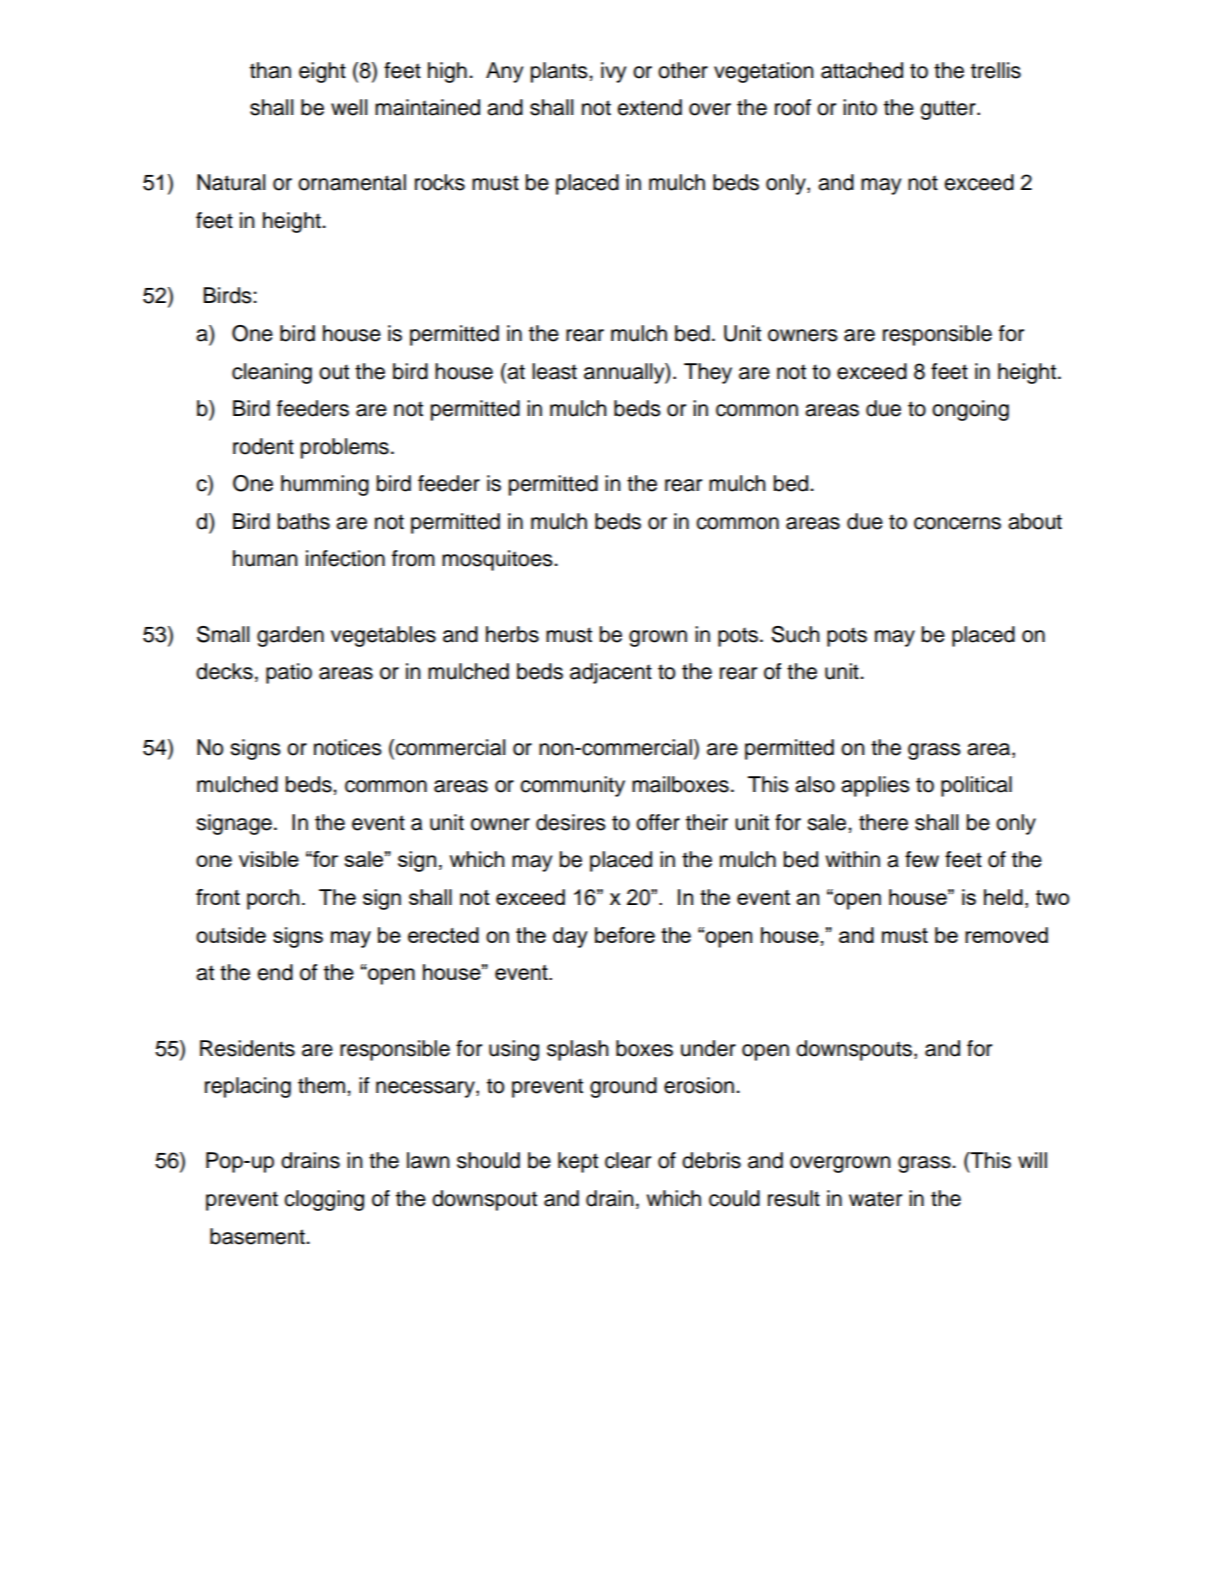  What do you see at coordinates (349, 107) in the document?
I see `well` at bounding box center [349, 107].
